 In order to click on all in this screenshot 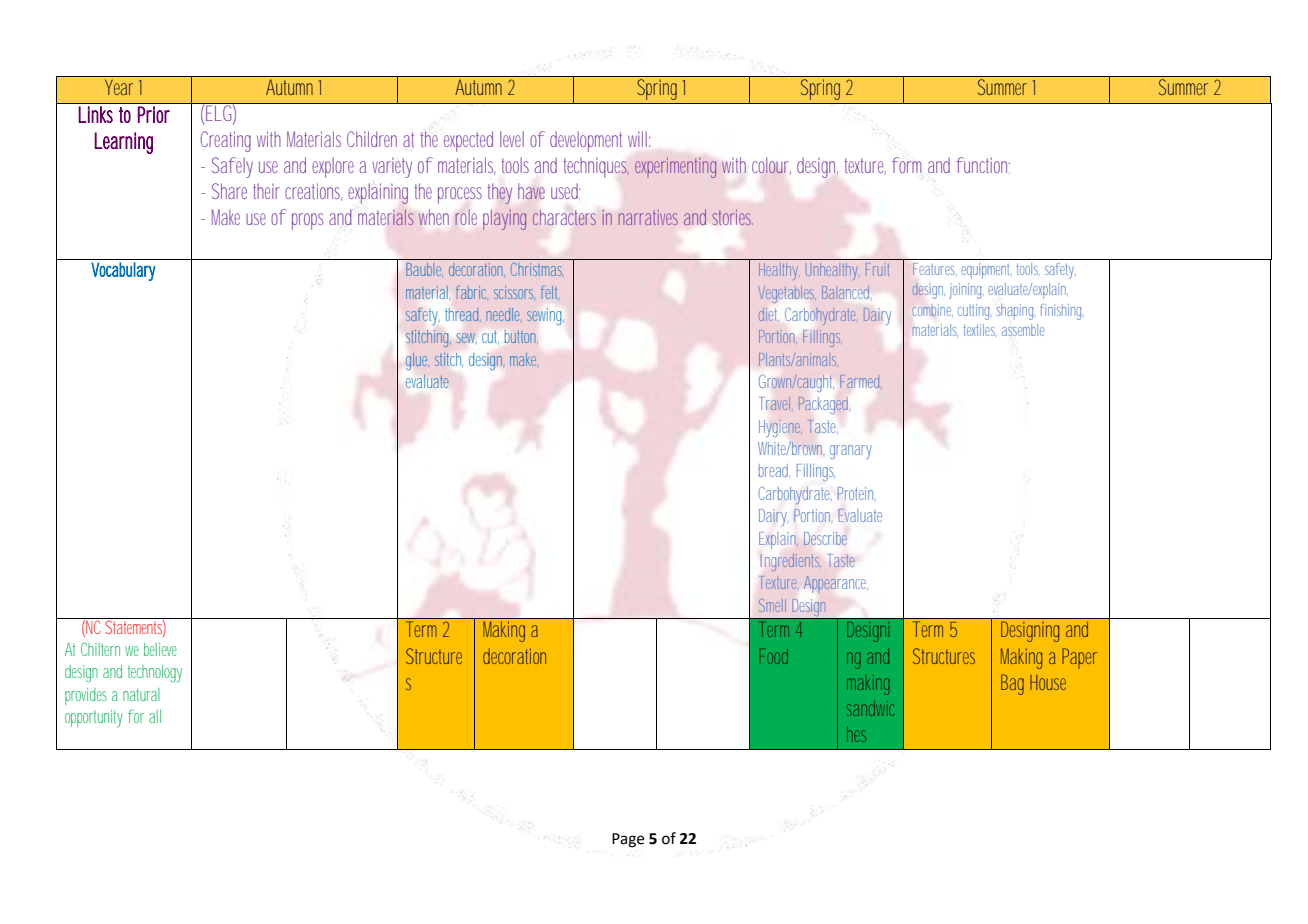, I will do `click(155, 716)`.
